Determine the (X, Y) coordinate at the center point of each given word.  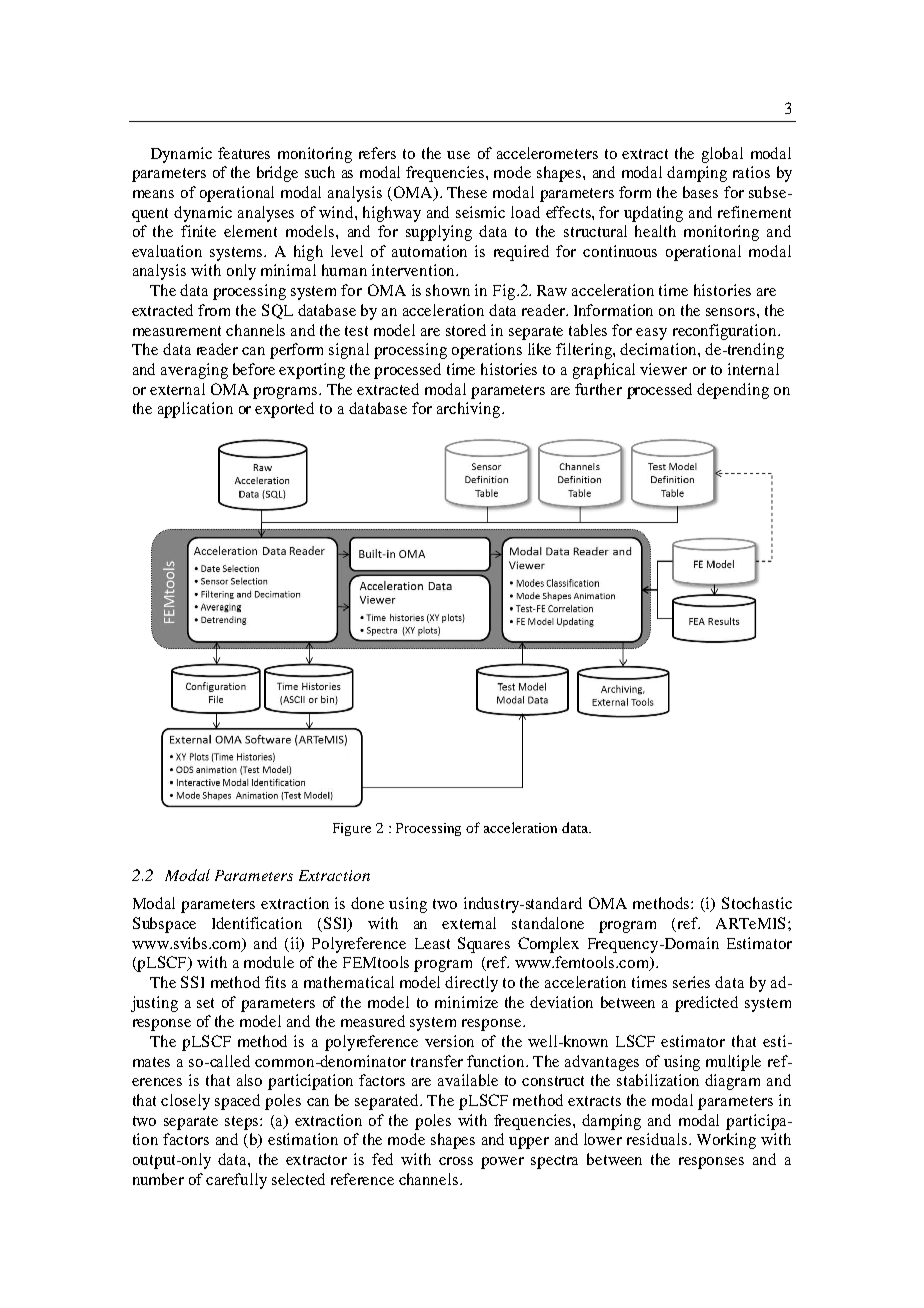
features (244, 153)
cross (456, 1161)
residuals (657, 1139)
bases (700, 192)
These (467, 192)
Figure (352, 829)
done (367, 903)
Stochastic (757, 903)
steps (243, 1123)
